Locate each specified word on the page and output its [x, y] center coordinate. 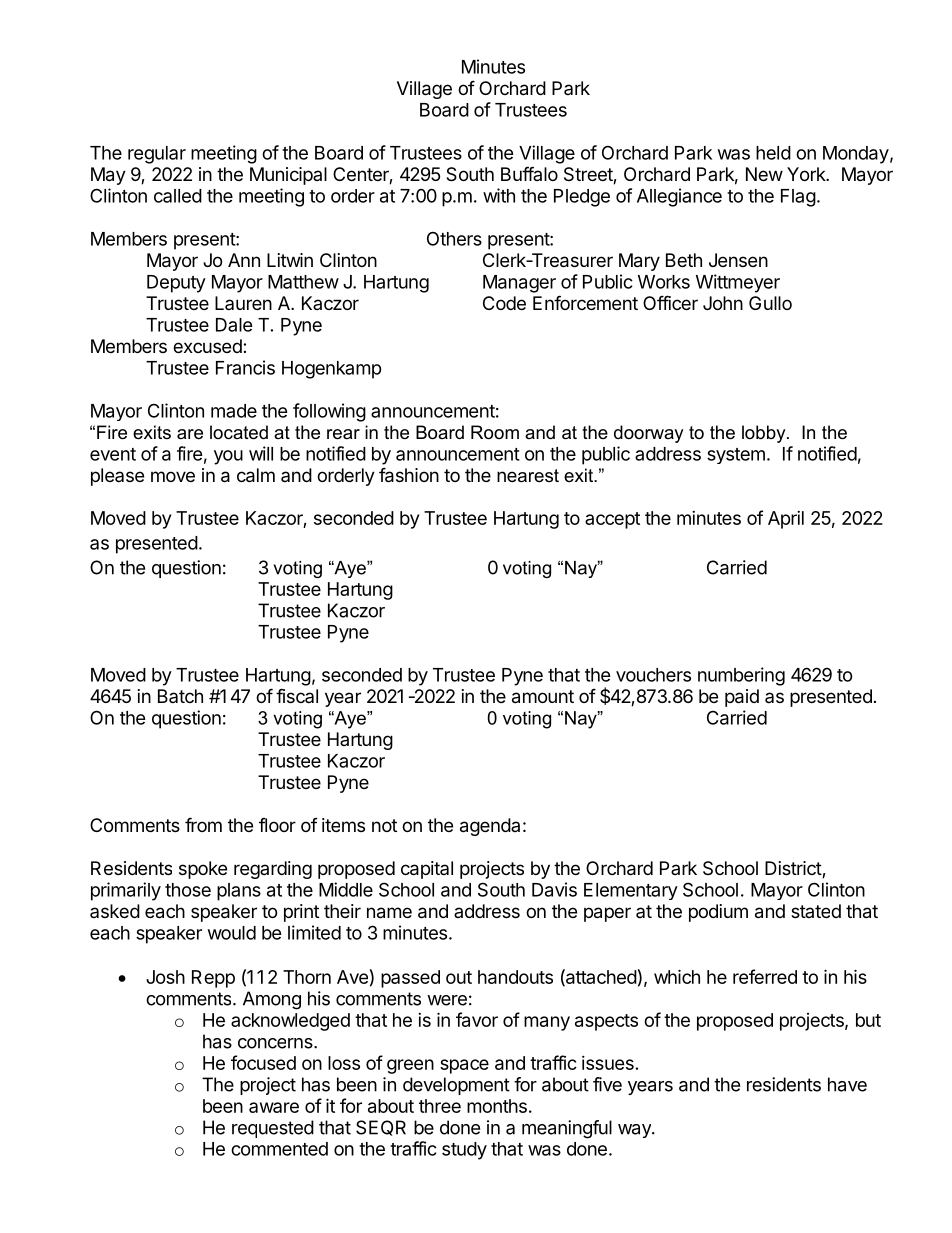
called [178, 196]
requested [273, 1129]
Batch [180, 696]
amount [543, 697]
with [499, 195]
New [764, 174]
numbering [741, 676]
